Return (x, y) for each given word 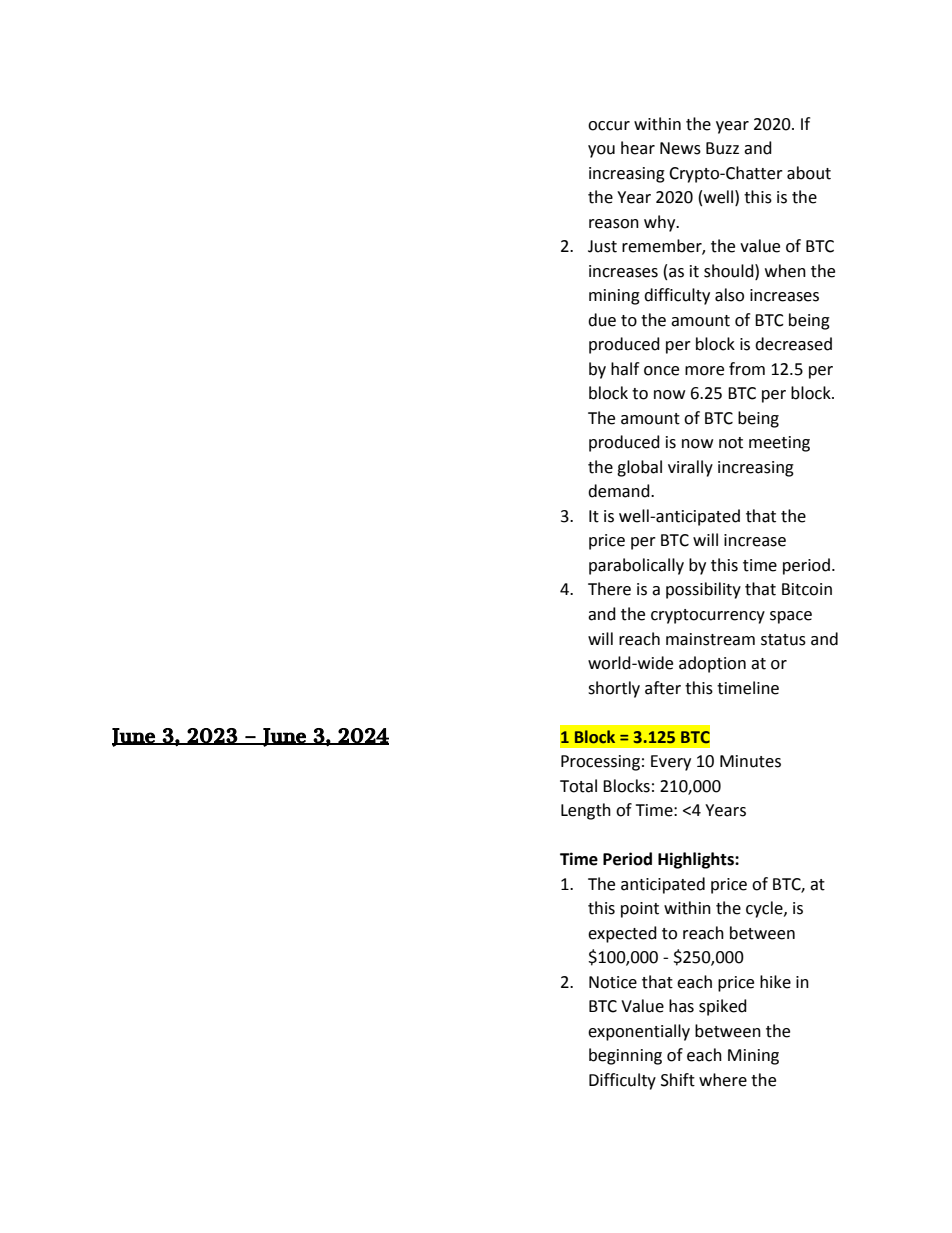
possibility (703, 590)
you (601, 151)
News (680, 148)
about (809, 173)
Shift (678, 1080)
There (609, 589)
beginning (625, 1056)
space (791, 617)
